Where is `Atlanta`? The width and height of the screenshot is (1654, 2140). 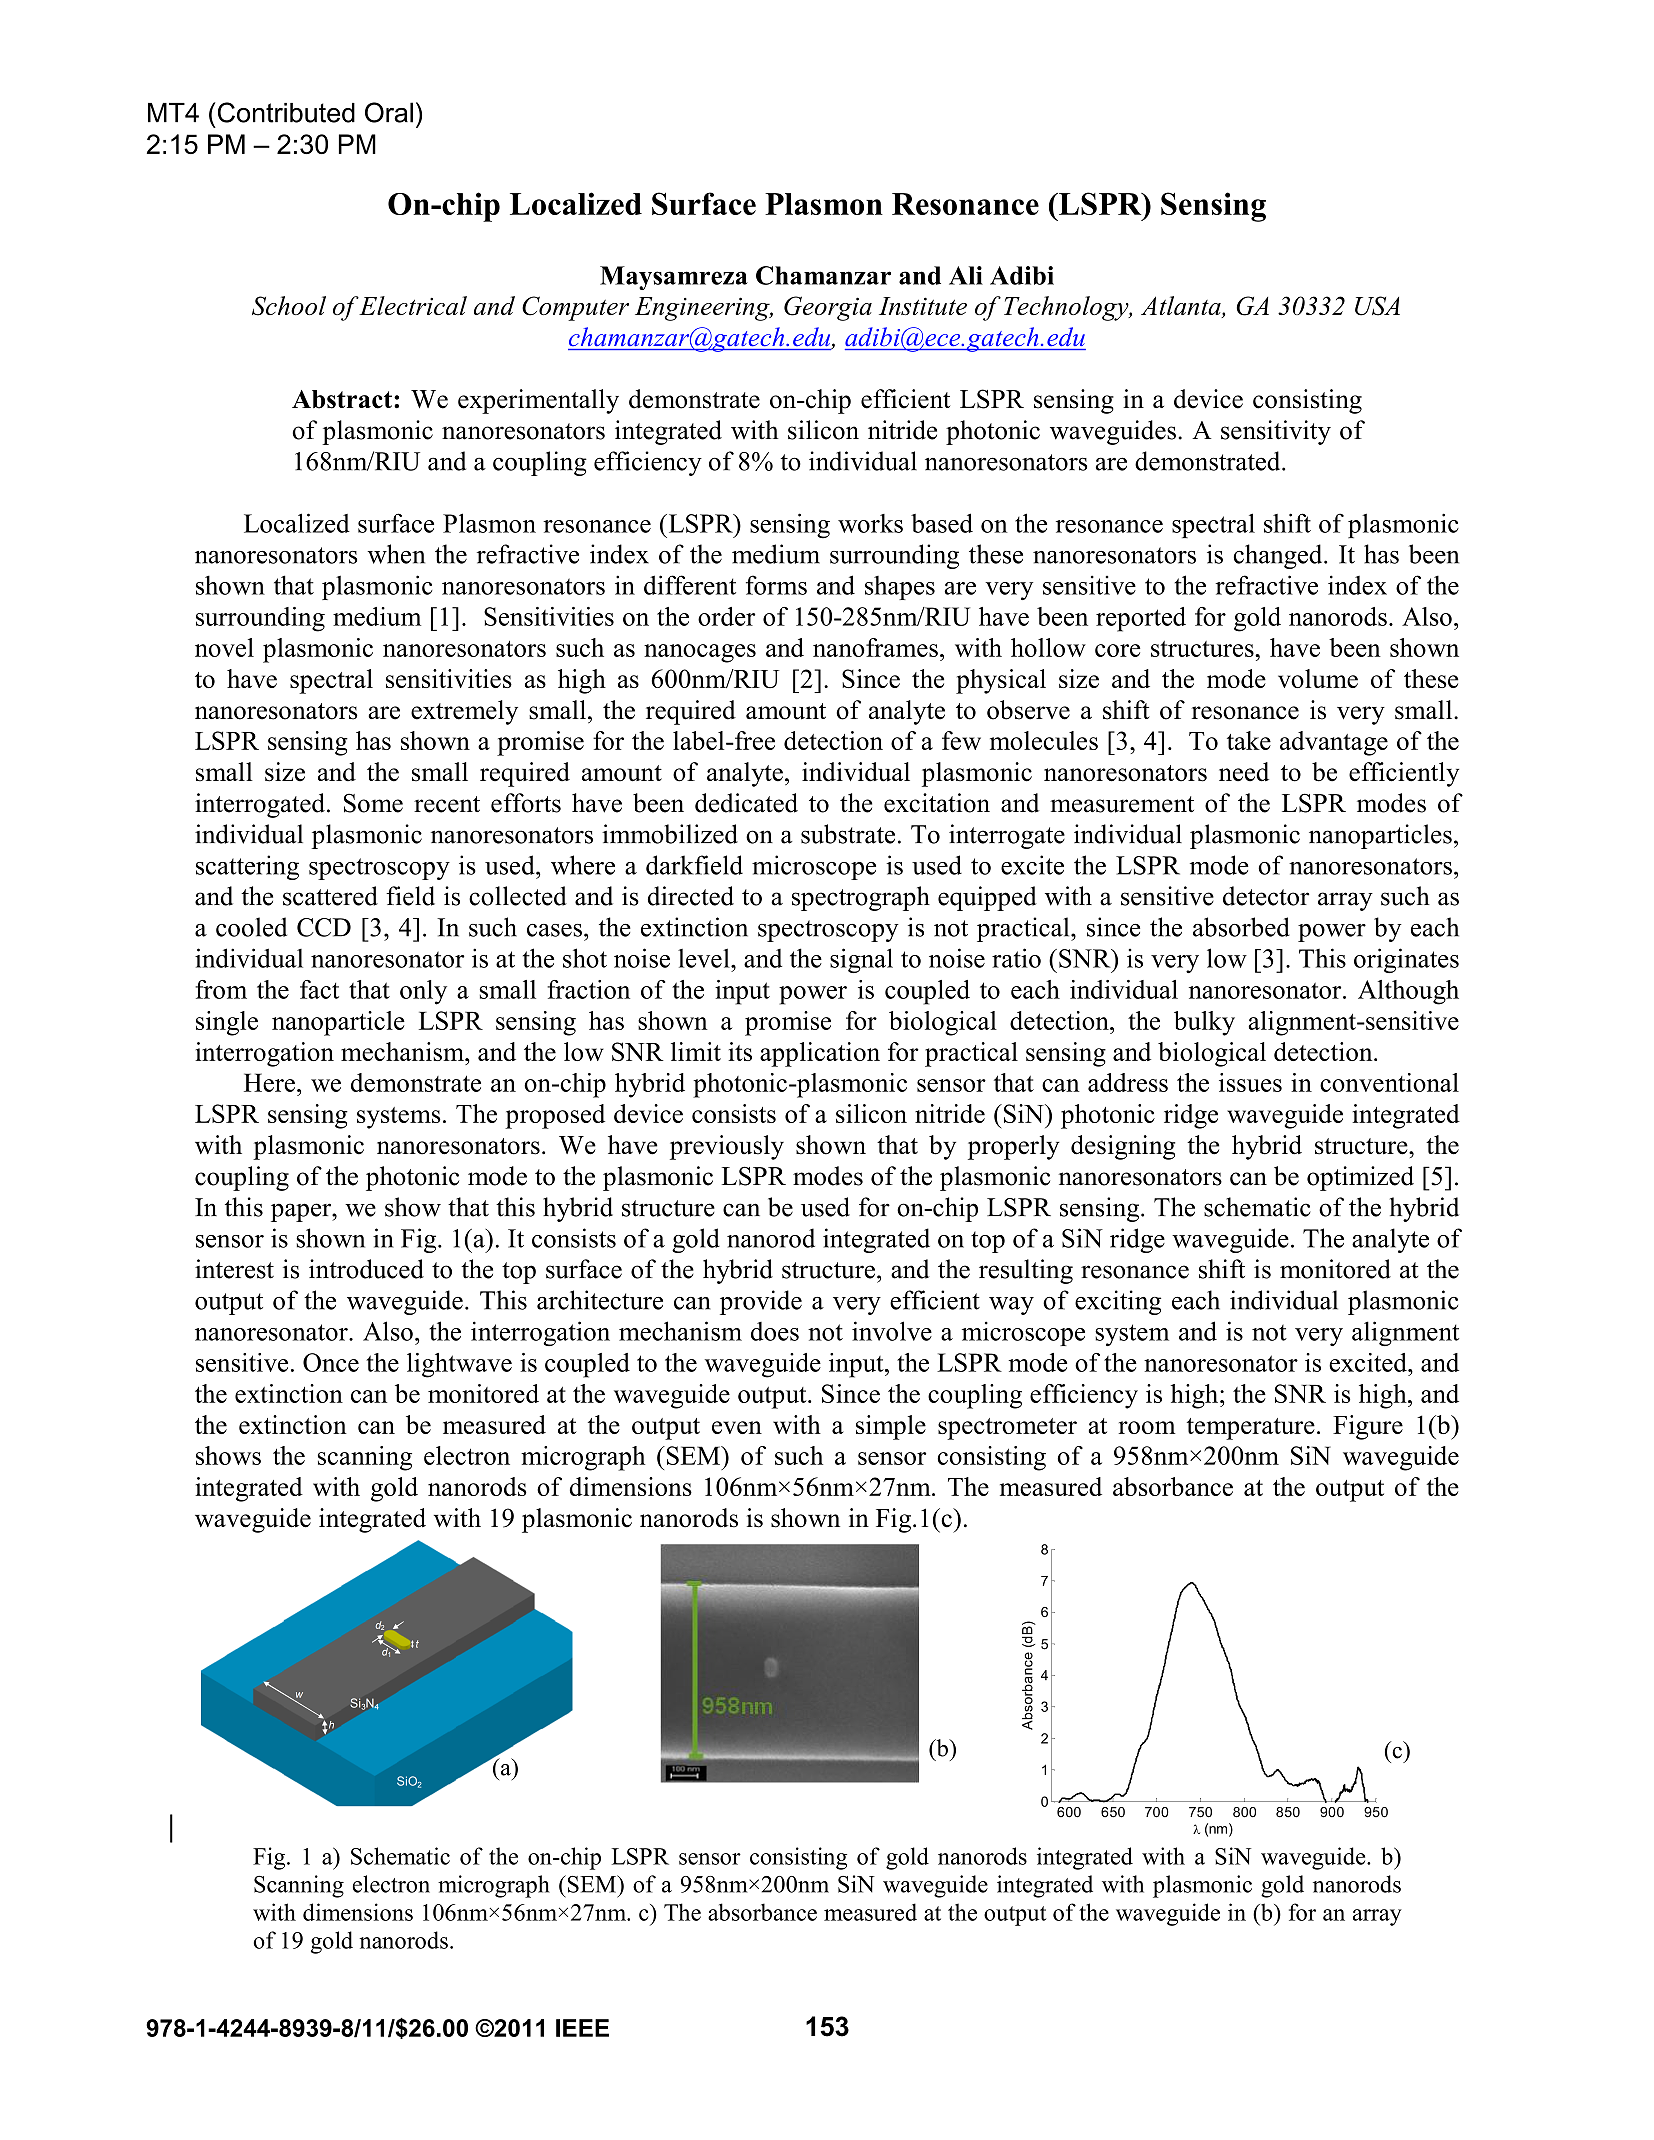 Atlanta is located at coordinates (1182, 307).
